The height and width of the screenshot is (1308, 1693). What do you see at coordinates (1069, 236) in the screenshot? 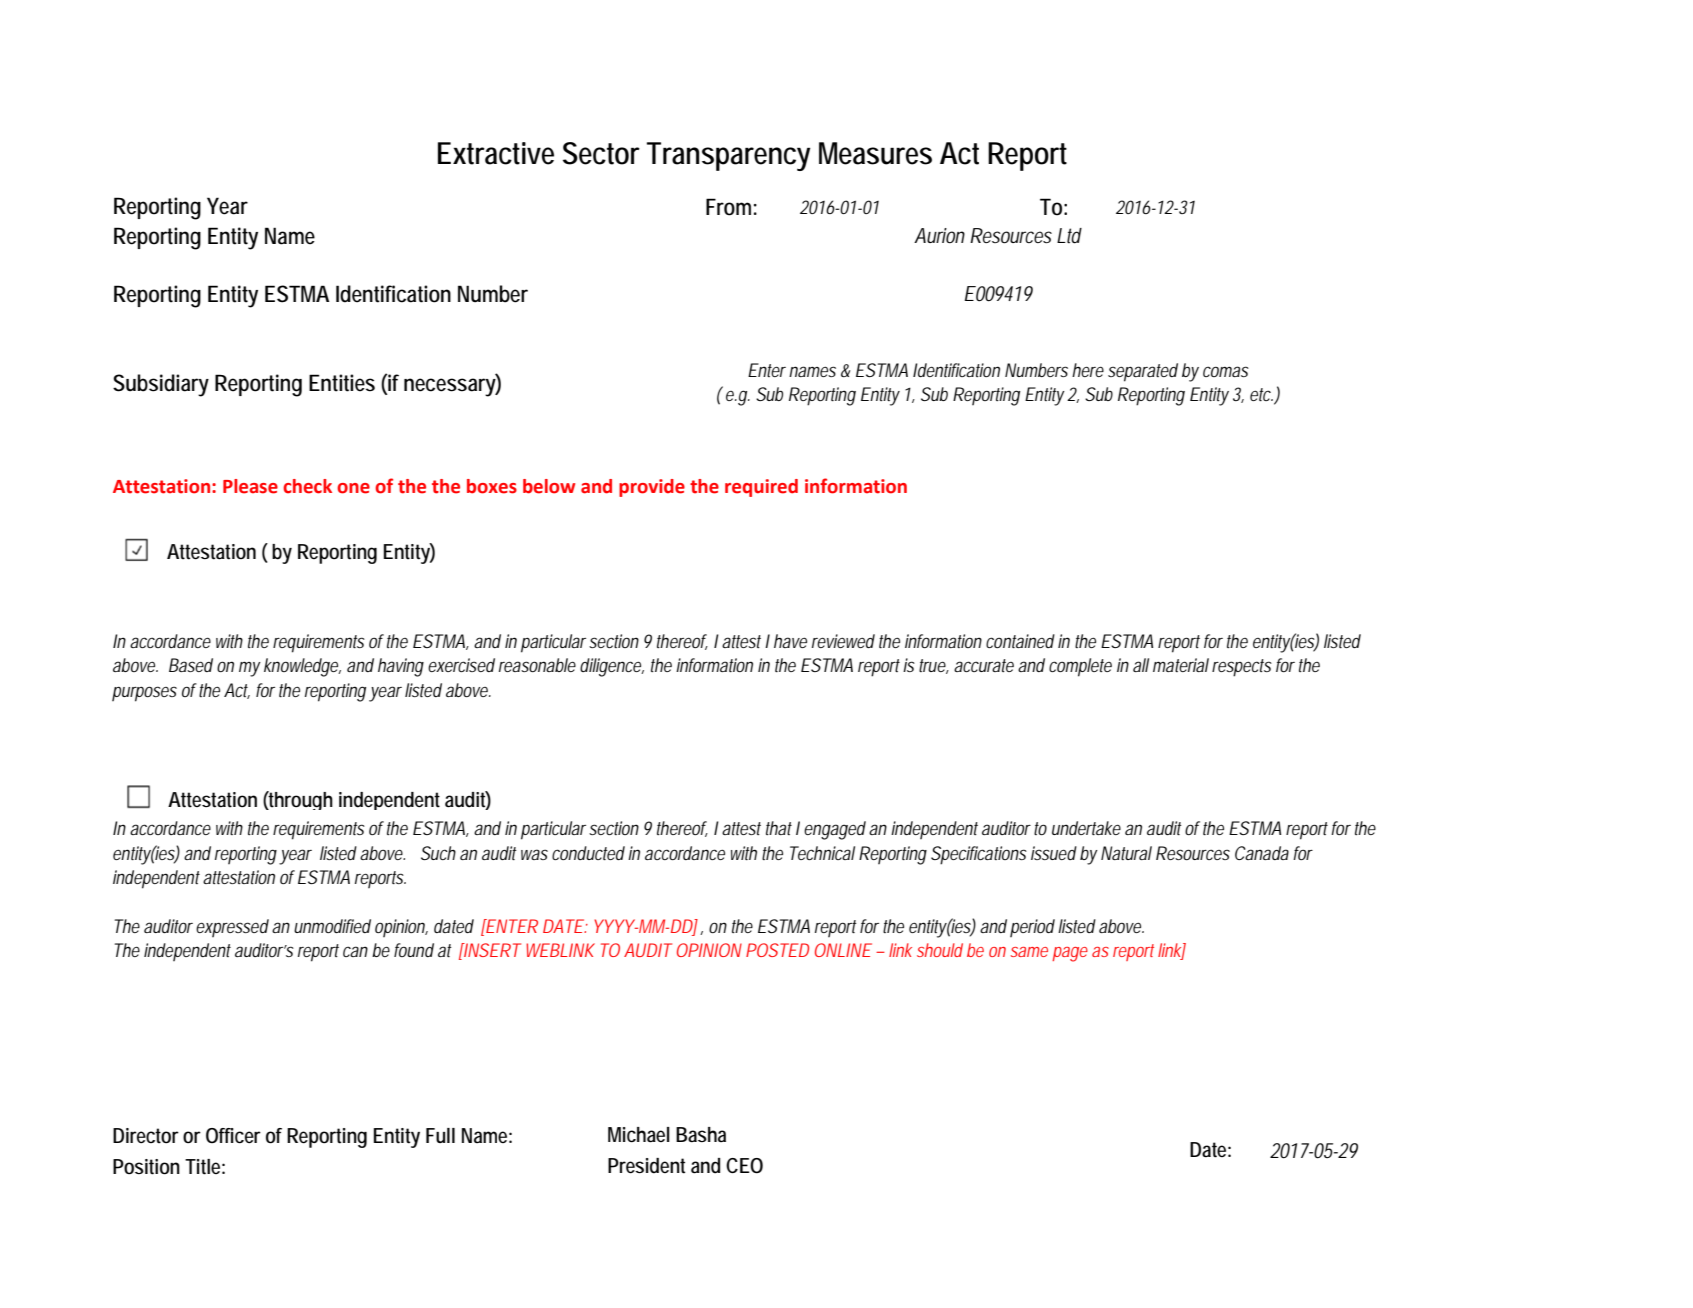
I see `Ltd` at bounding box center [1069, 236].
